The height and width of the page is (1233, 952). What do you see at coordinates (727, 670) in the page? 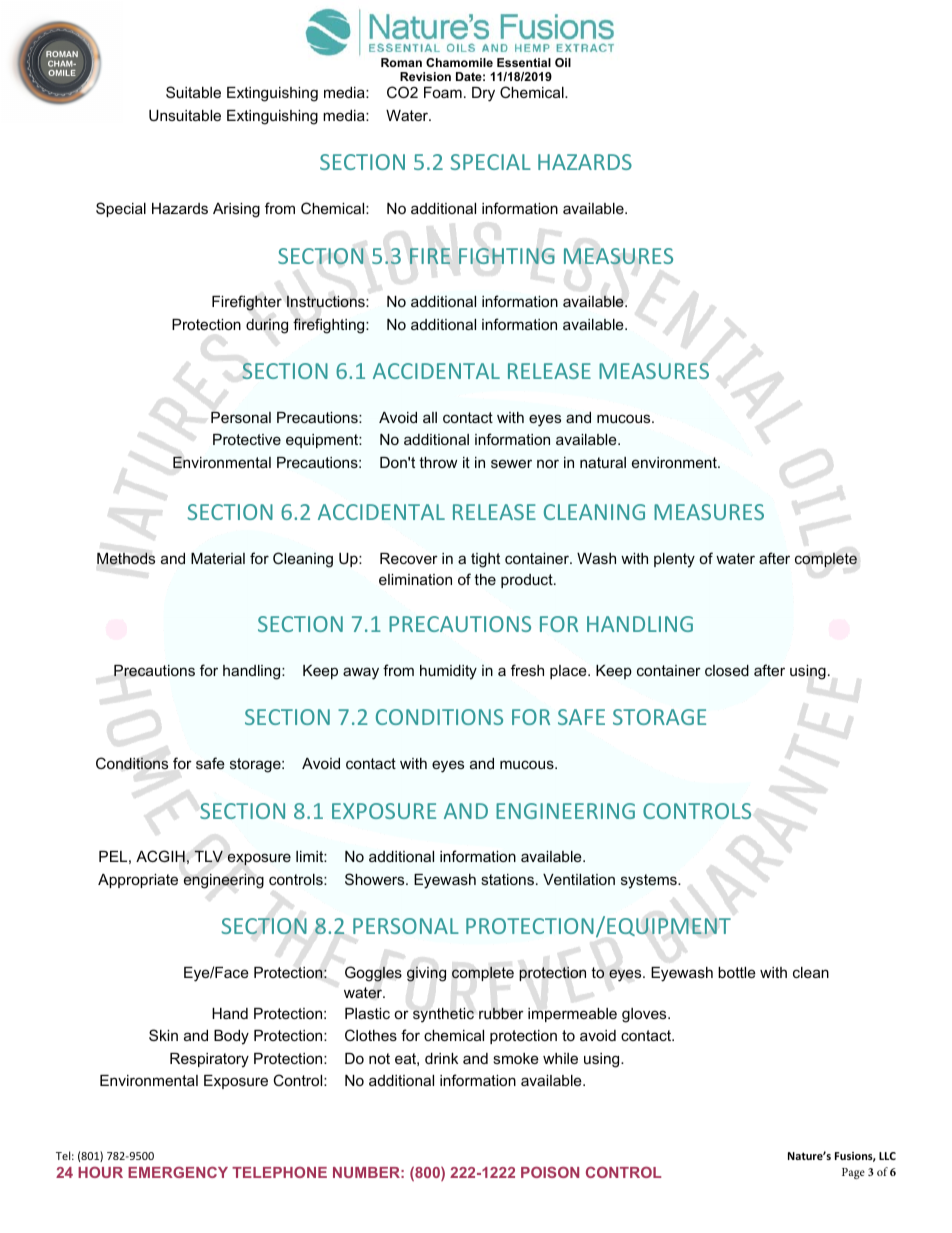
I see `closed` at bounding box center [727, 670].
